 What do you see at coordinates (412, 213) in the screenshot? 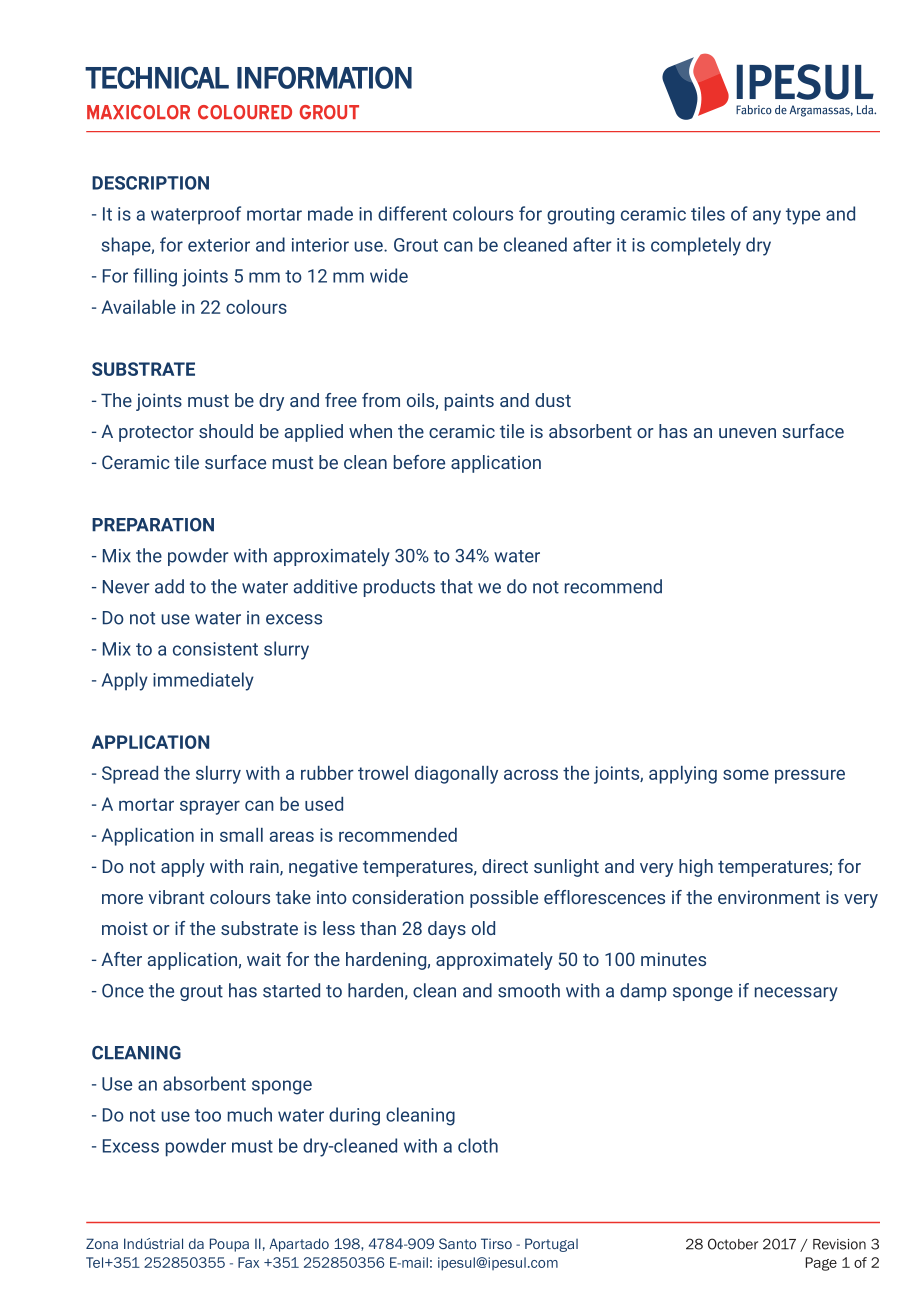
I see `different` at bounding box center [412, 213].
